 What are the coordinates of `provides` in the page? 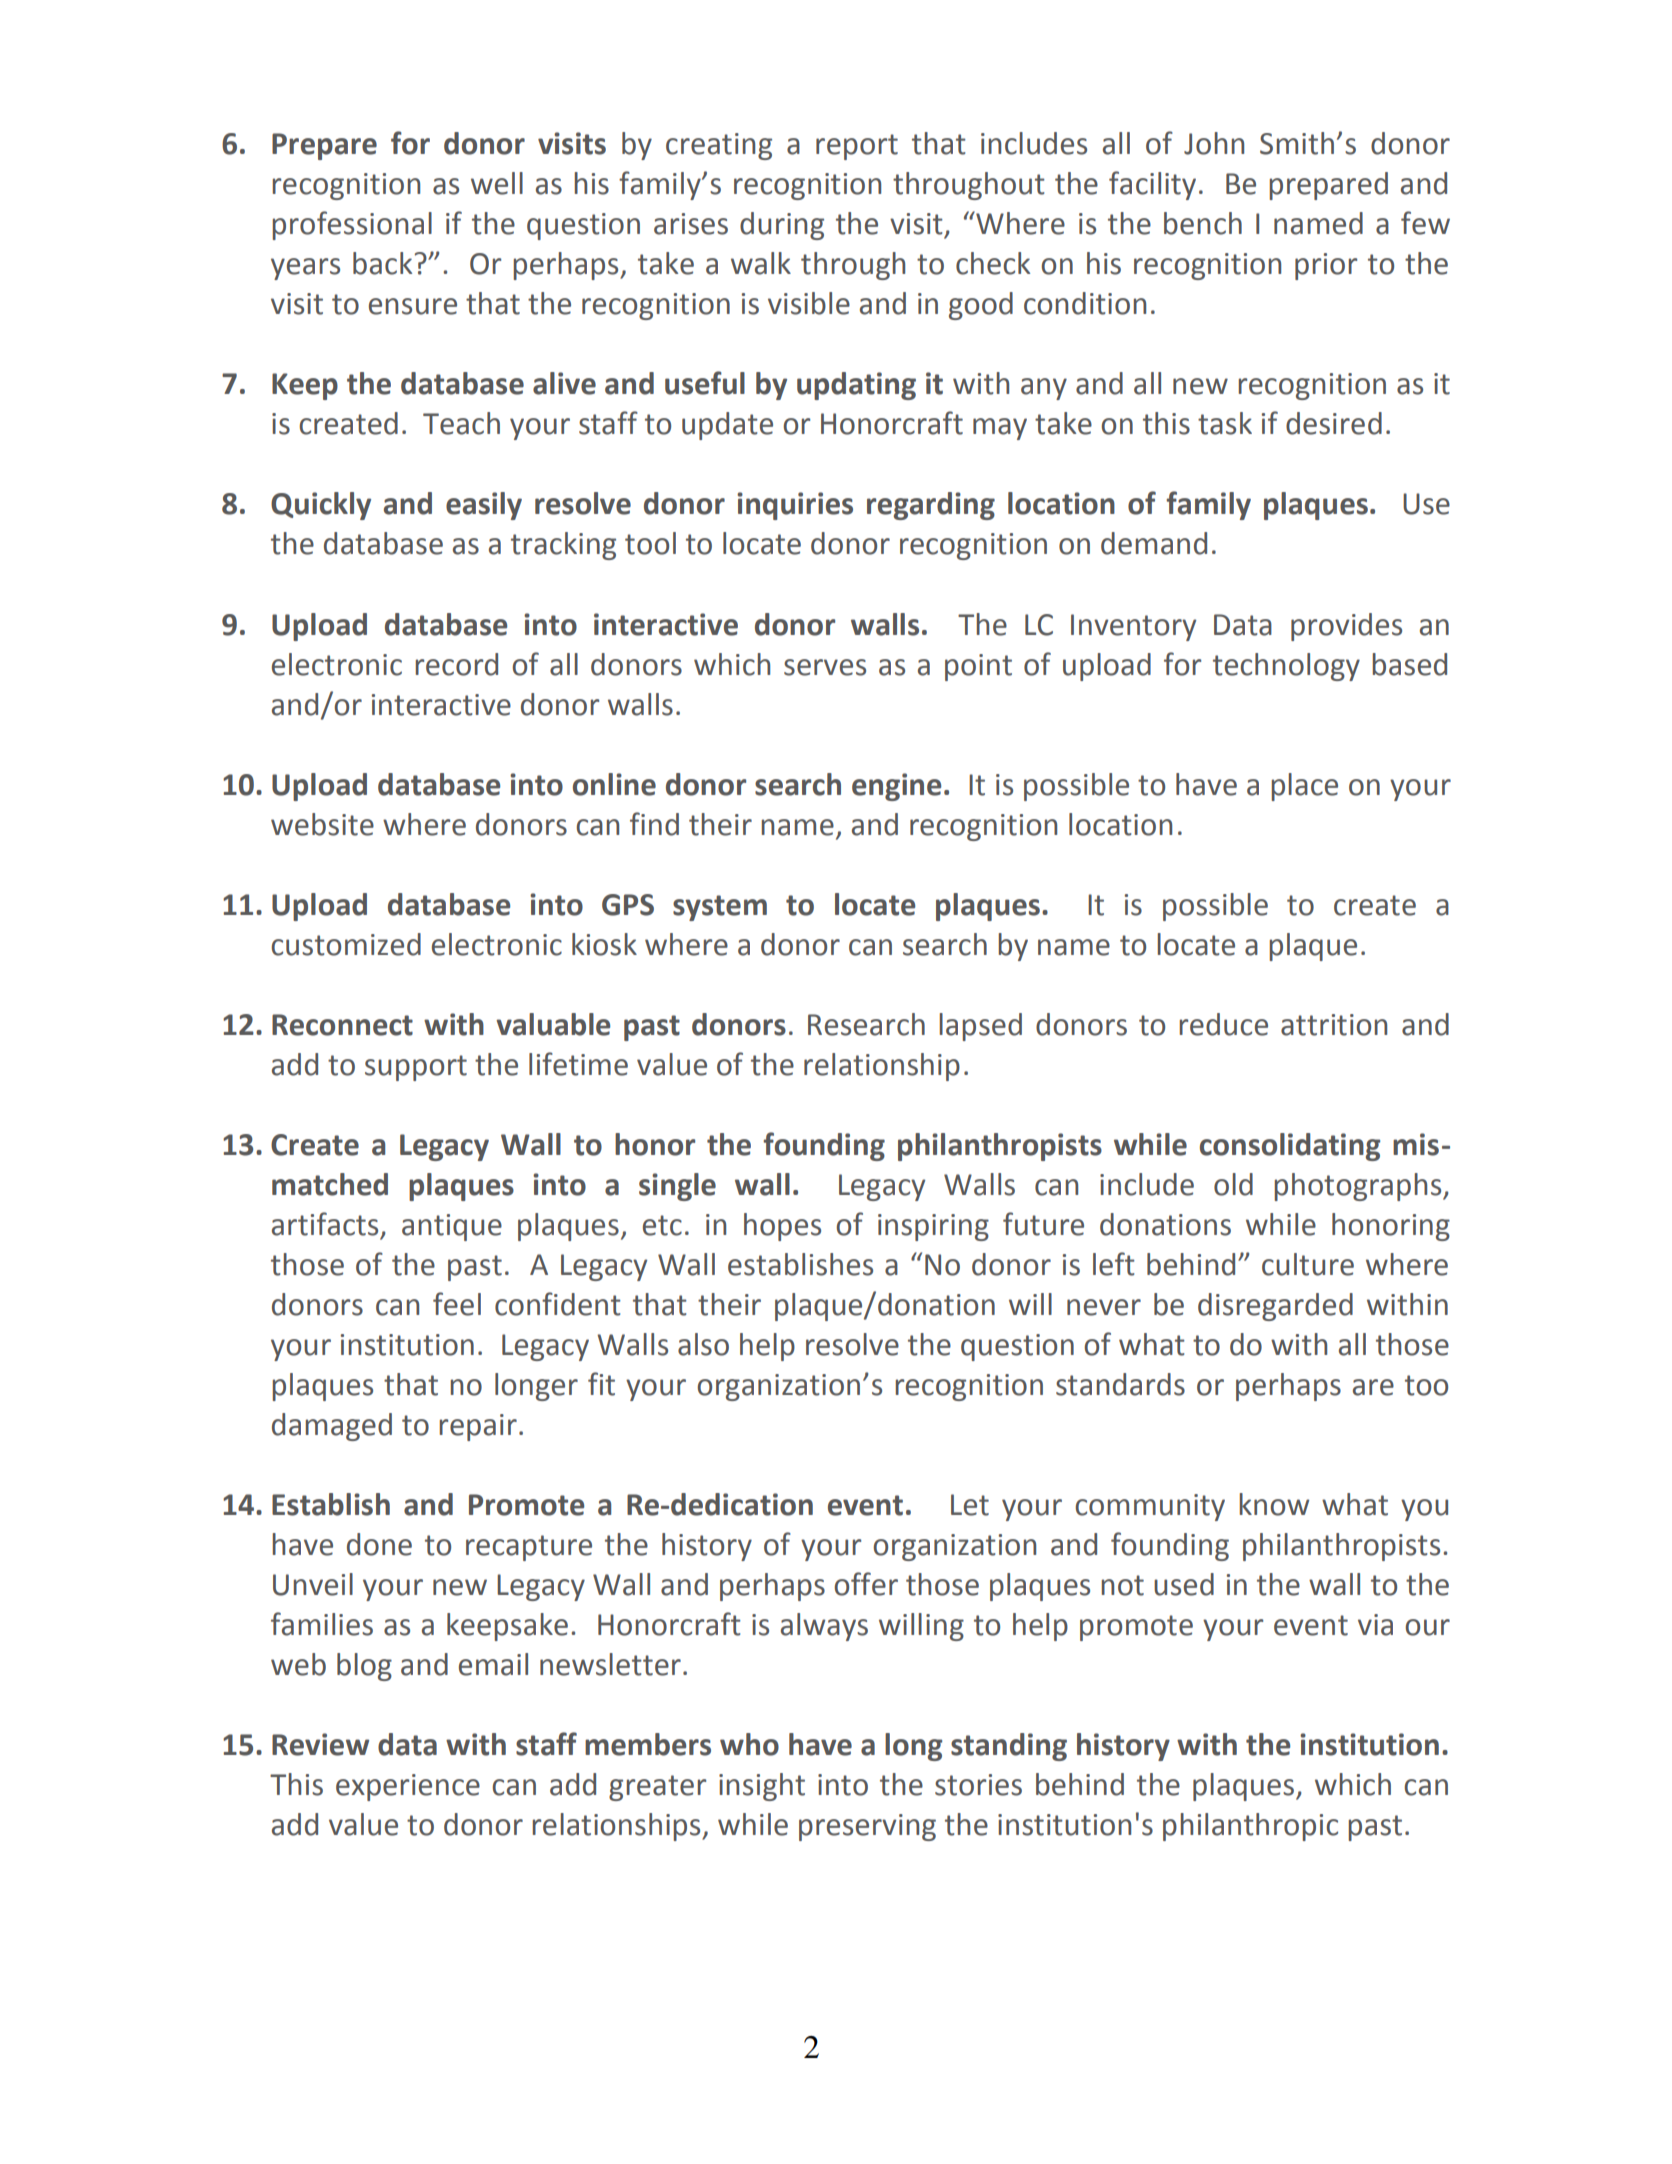 It's located at (1346, 627).
